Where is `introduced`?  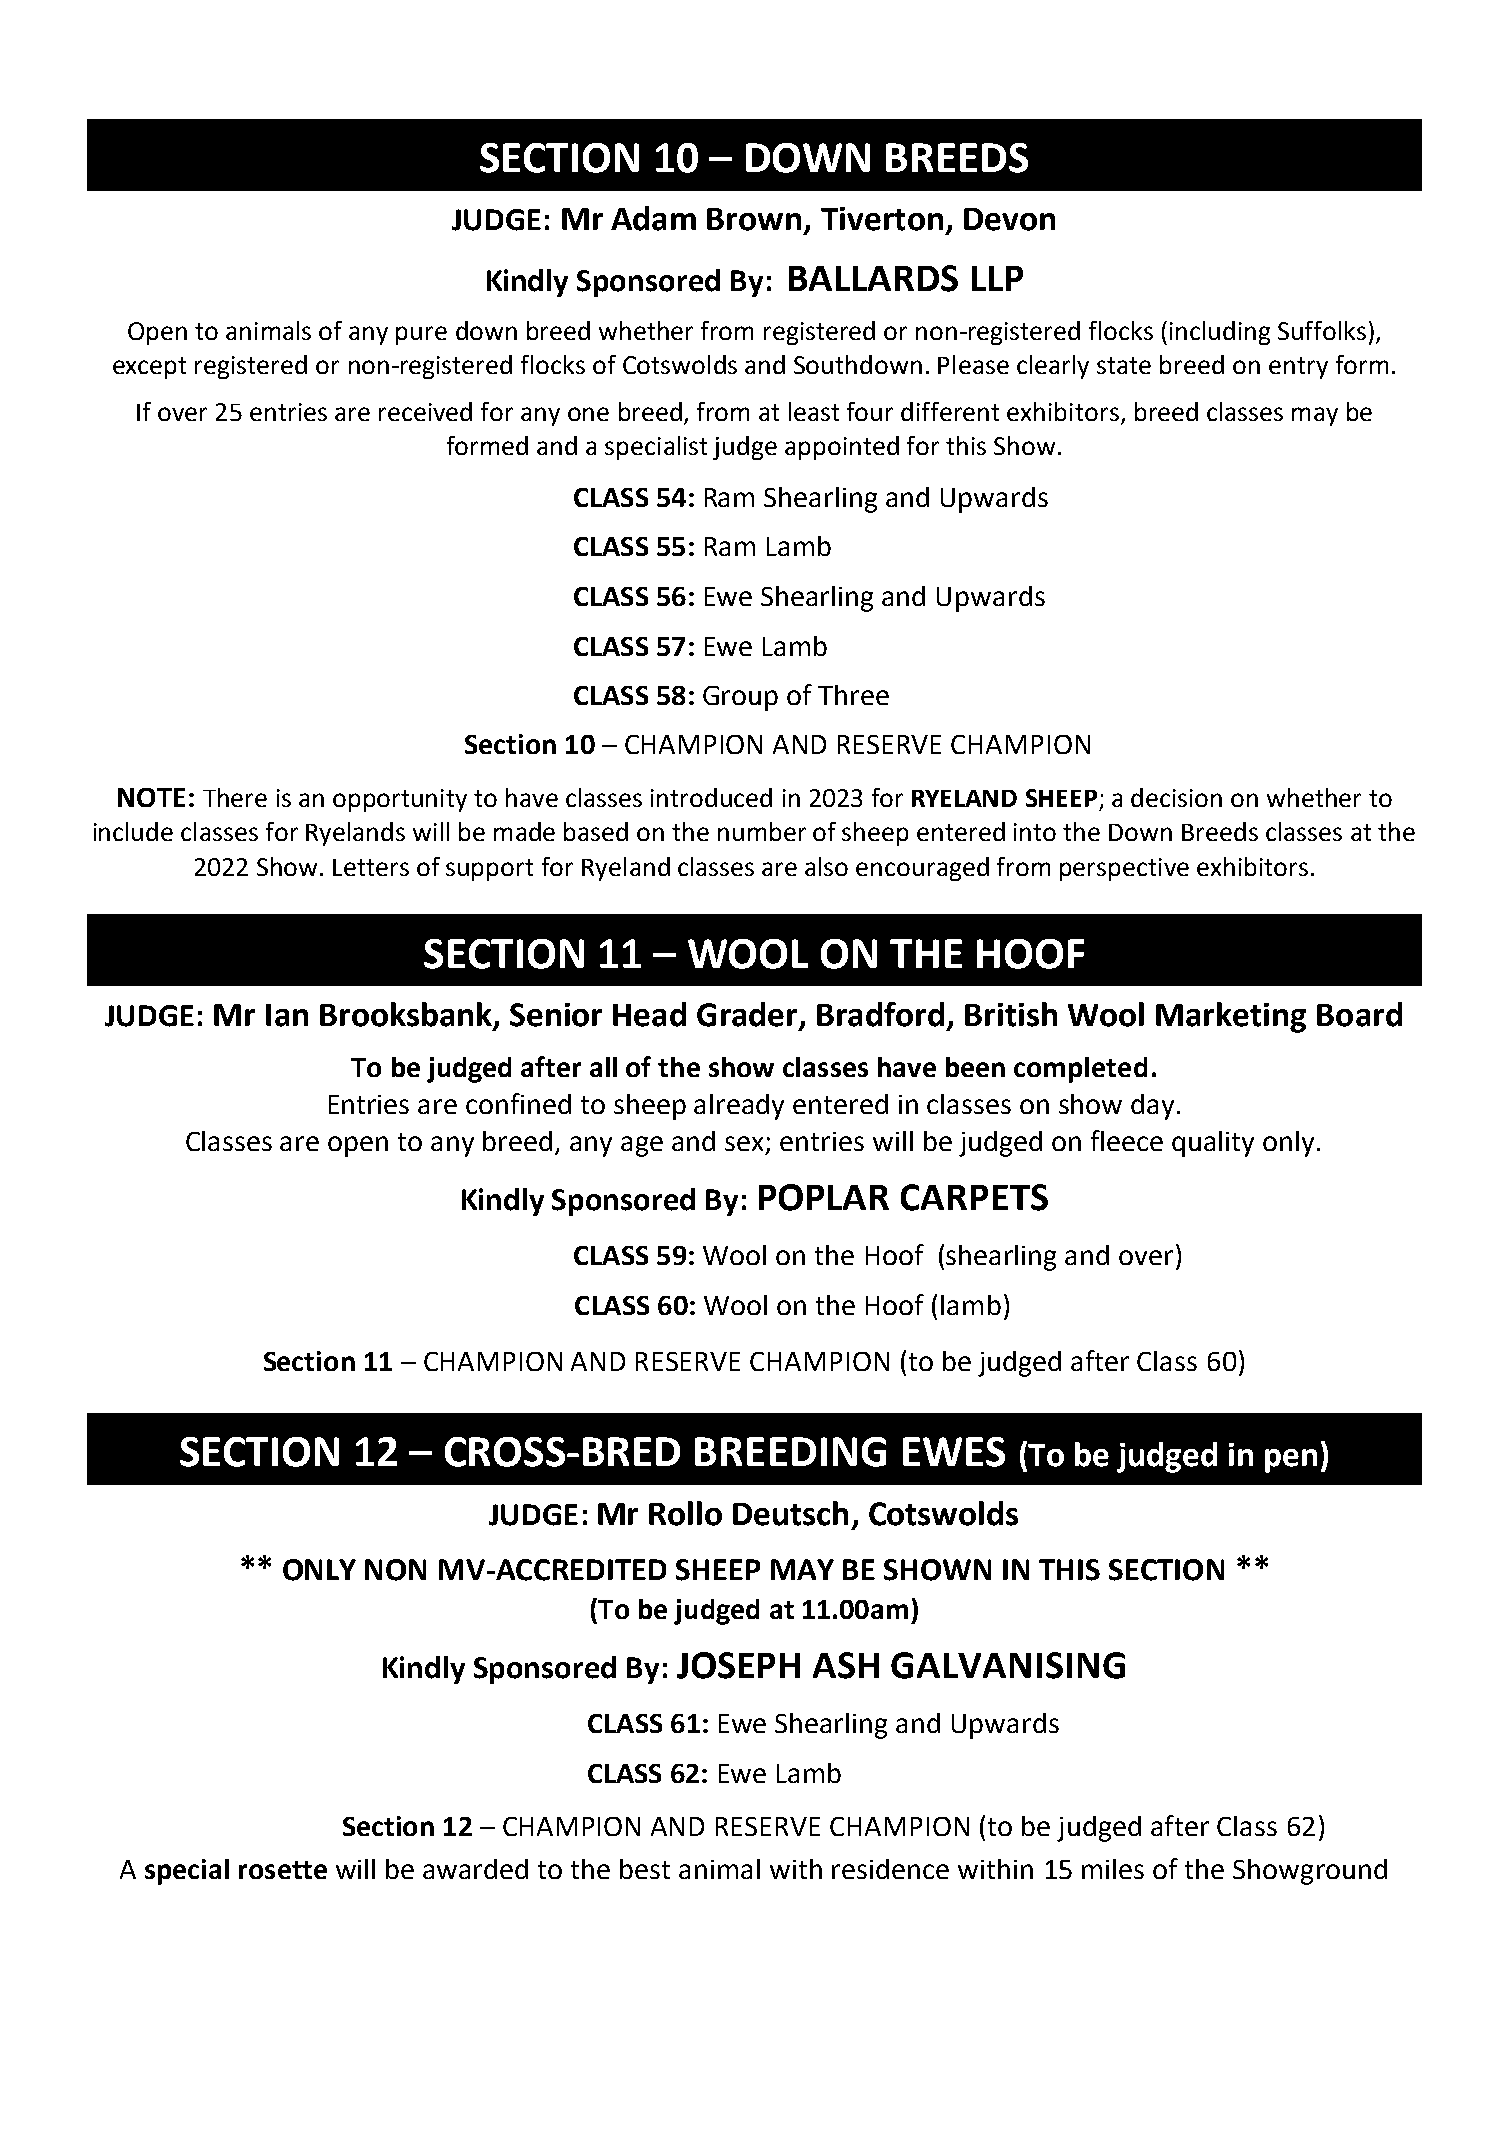 introduced is located at coordinates (711, 797).
